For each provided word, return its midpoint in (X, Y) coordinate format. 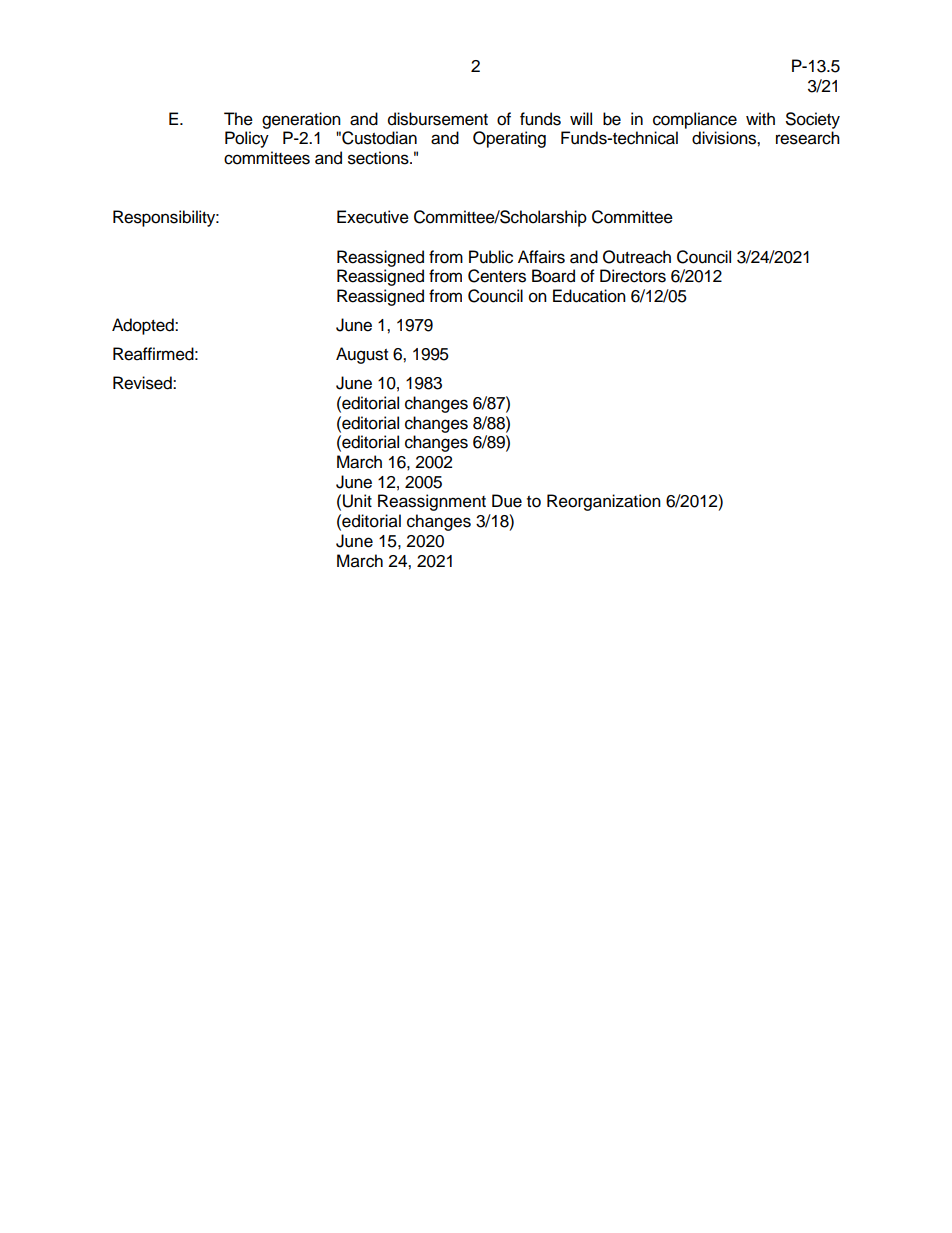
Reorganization (604, 502)
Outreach (637, 257)
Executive (373, 217)
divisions (725, 138)
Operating (509, 139)
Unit (357, 501)
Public (491, 257)
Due (507, 501)
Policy (247, 139)
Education (589, 296)
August (362, 355)
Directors (633, 276)
